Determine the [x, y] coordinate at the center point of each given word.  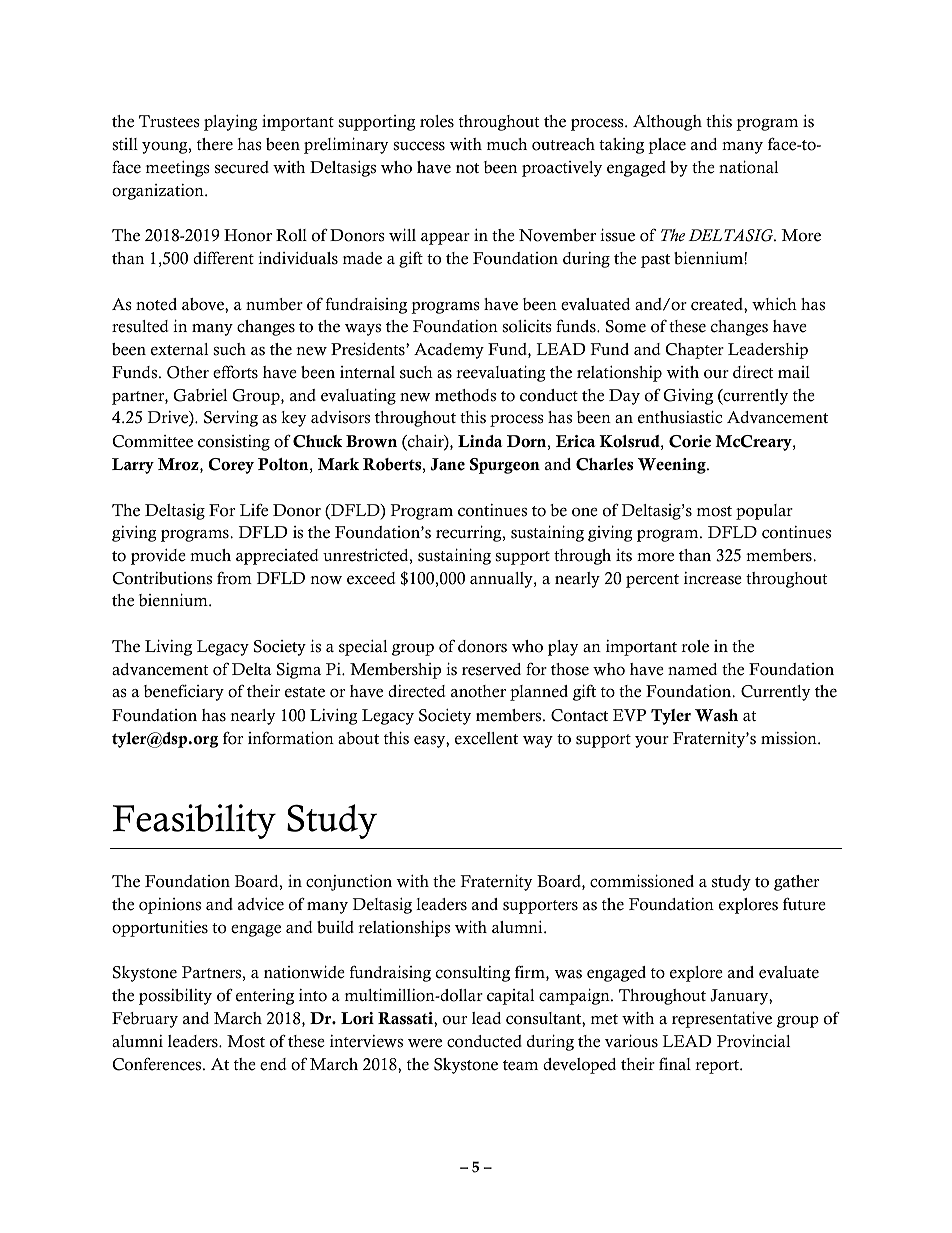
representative [722, 1019]
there [215, 144]
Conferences [158, 1064]
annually [502, 580]
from [234, 578]
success [419, 146]
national [748, 167]
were [425, 1043]
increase [713, 578]
